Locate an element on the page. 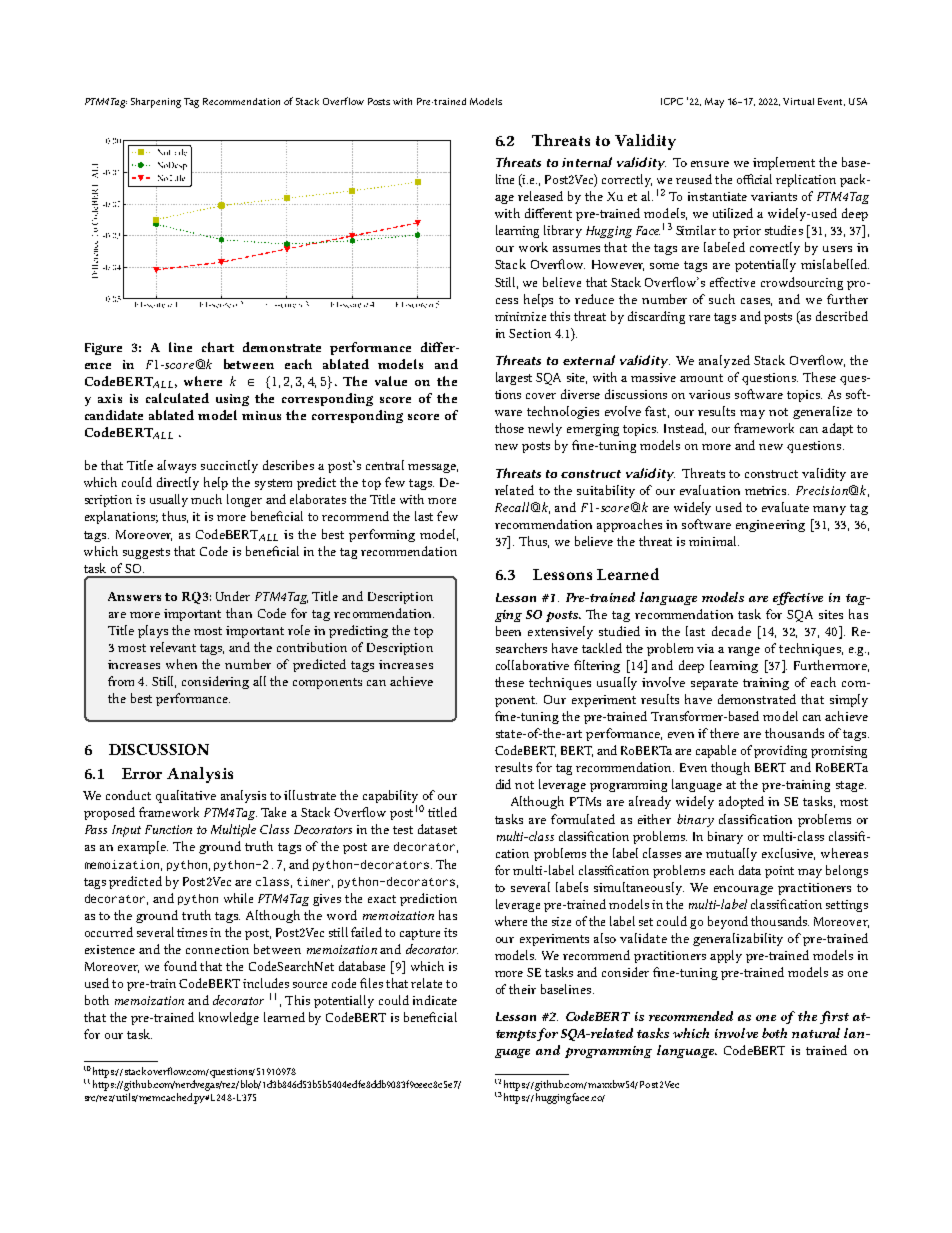 The width and height of the page is (952, 1233). knowledge is located at coordinates (229, 1018).
